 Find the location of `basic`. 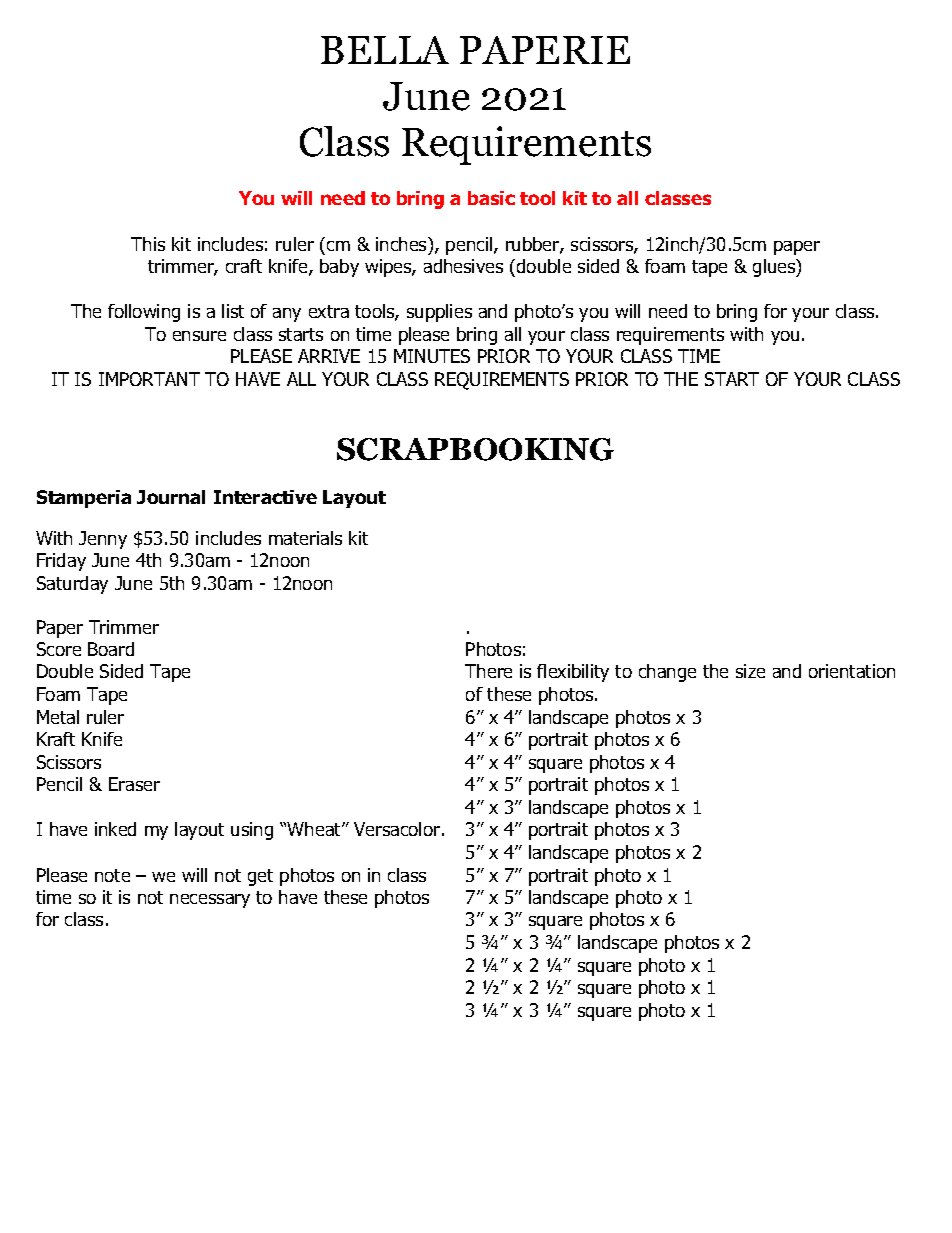

basic is located at coordinates (491, 198).
